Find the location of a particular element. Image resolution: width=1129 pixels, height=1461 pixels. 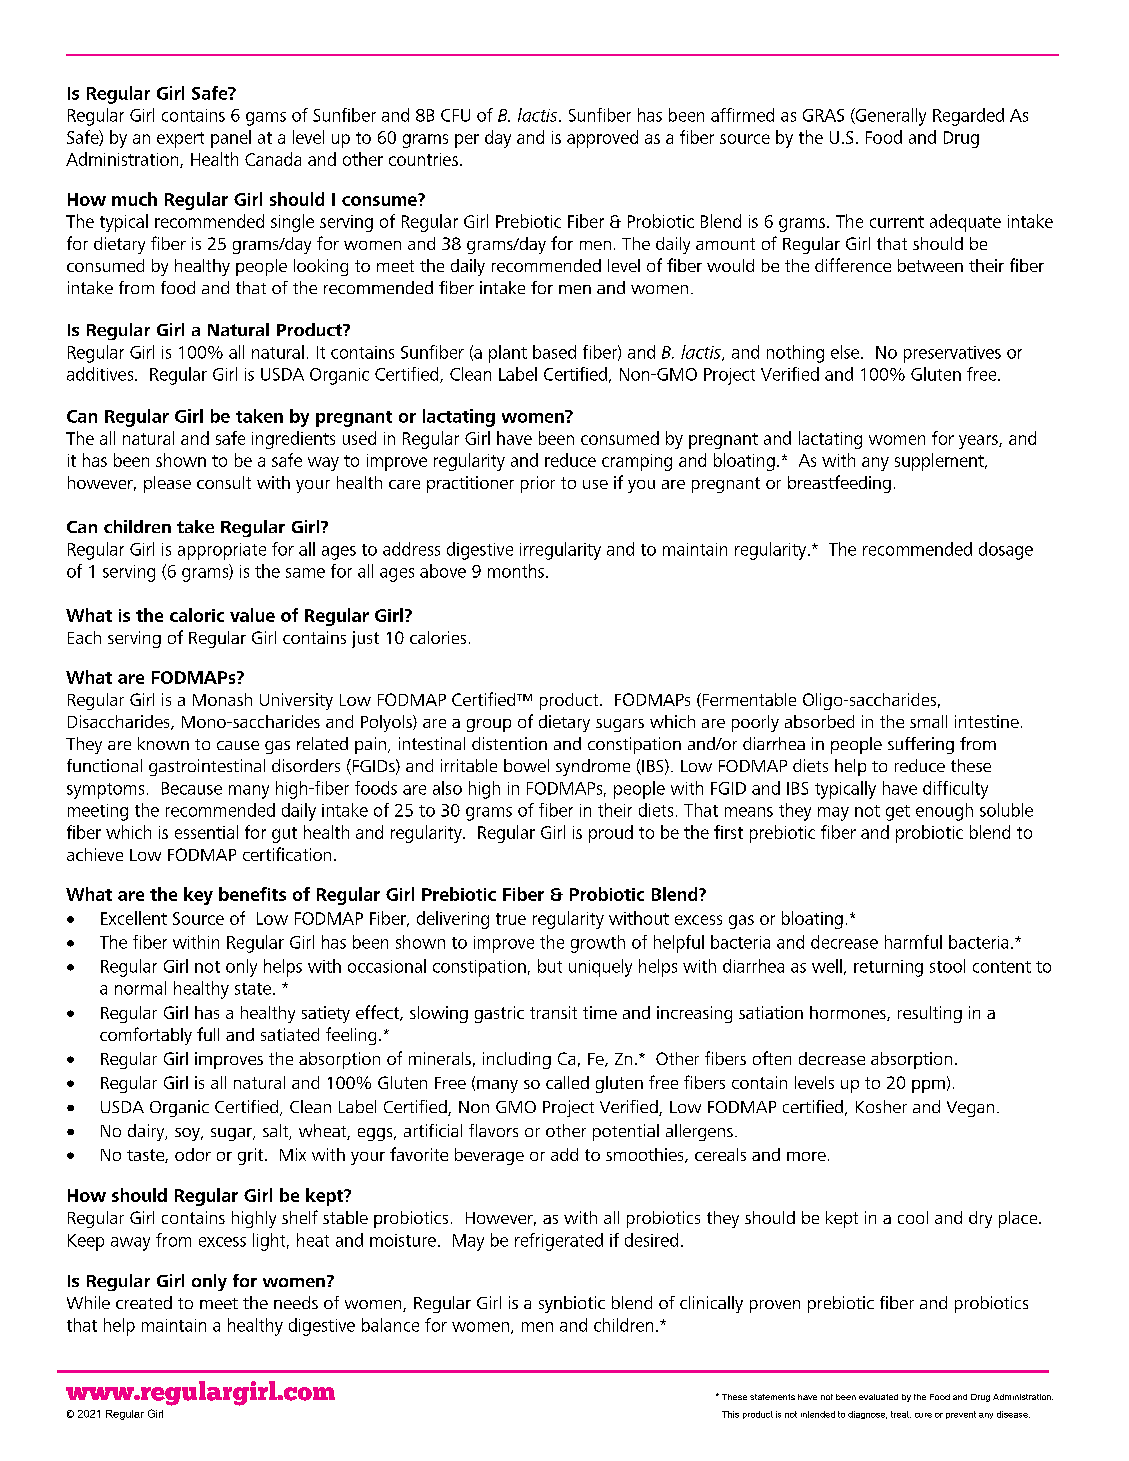

evaluated is located at coordinates (878, 1397).
